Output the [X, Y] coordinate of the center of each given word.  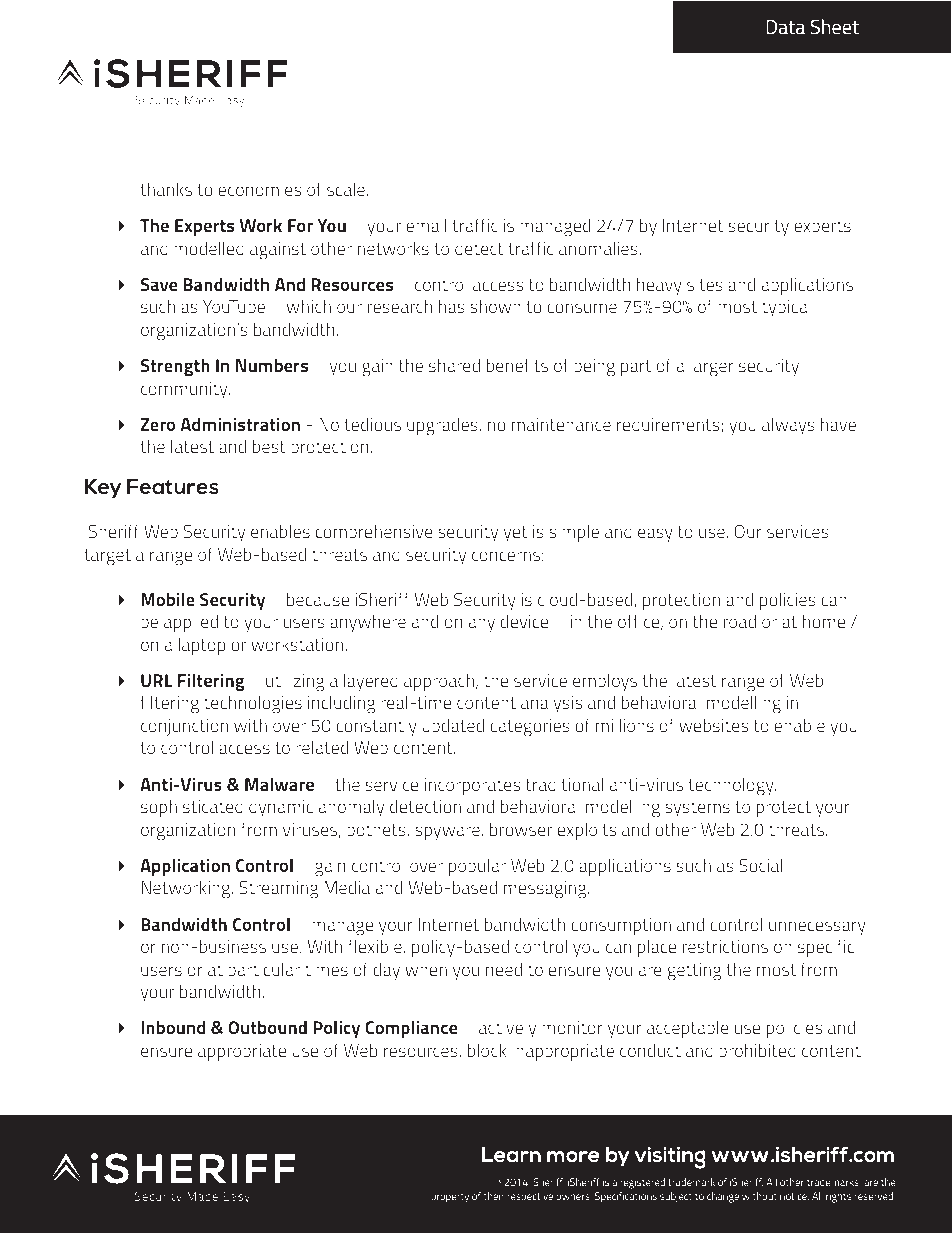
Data [785, 27]
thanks [166, 189]
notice [794, 1196]
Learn [511, 1154]
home [824, 621]
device [524, 621]
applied [191, 623]
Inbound [173, 1027]
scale [346, 189]
